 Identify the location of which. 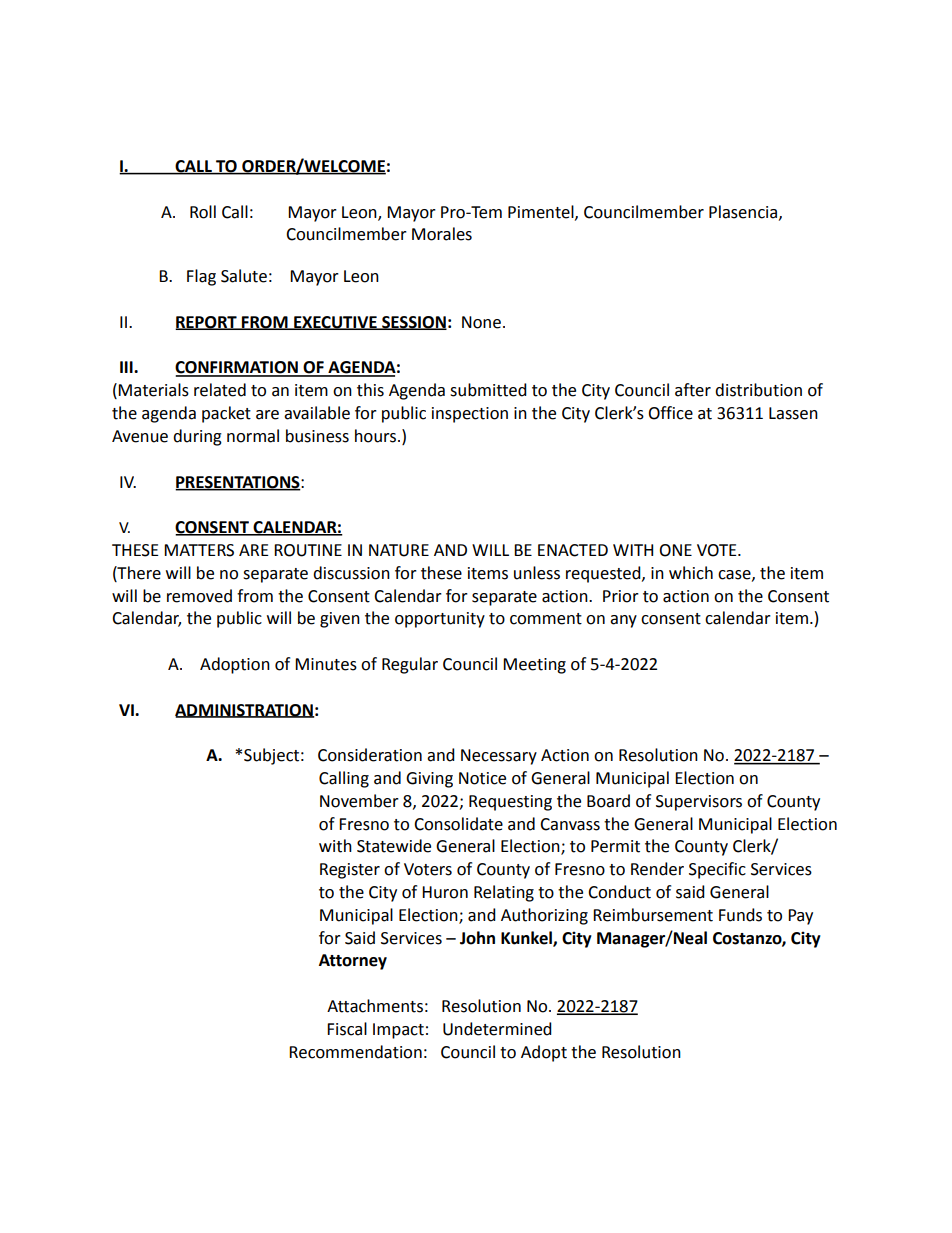
(691, 573).
